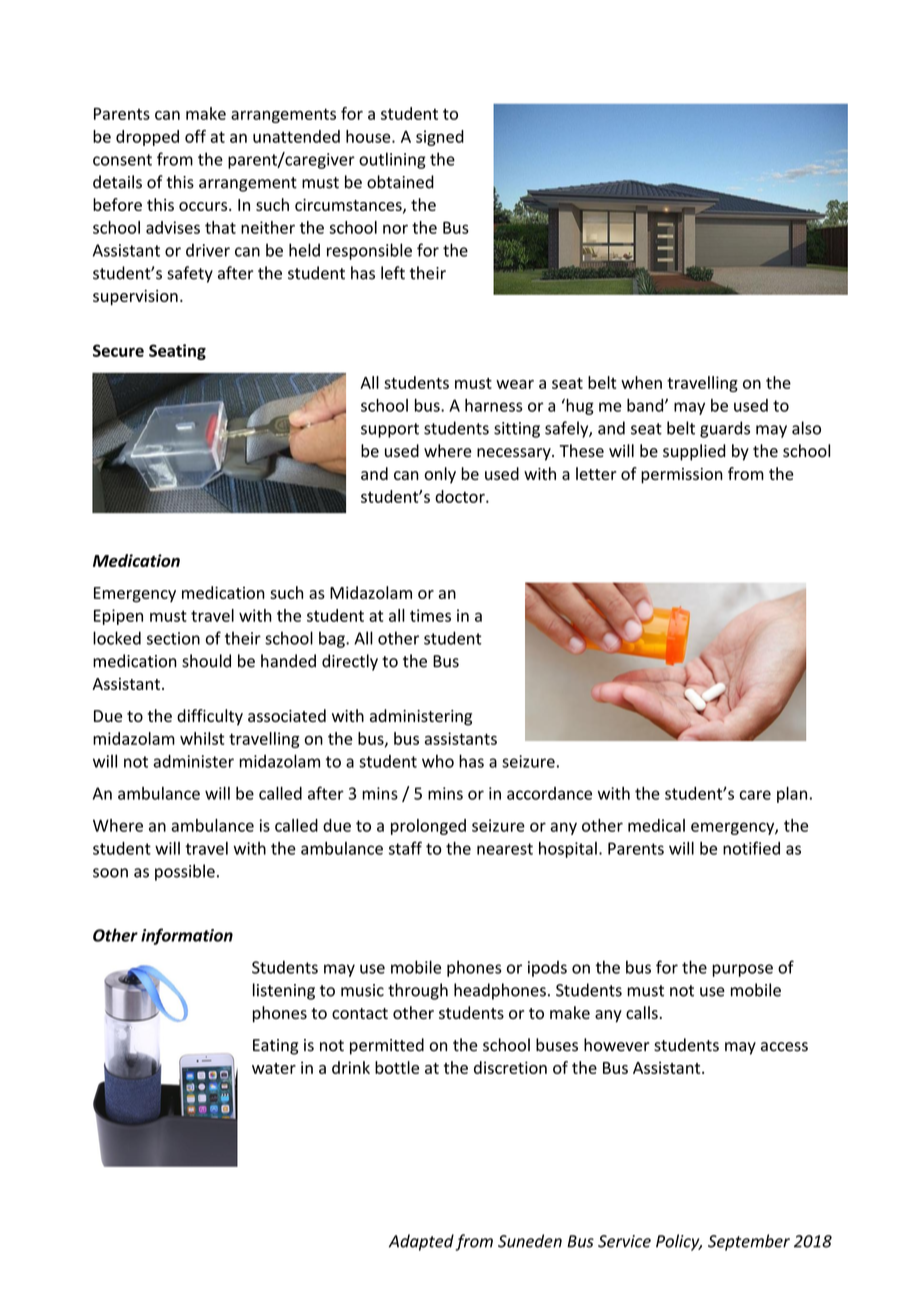  I want to click on through, so click(418, 991).
